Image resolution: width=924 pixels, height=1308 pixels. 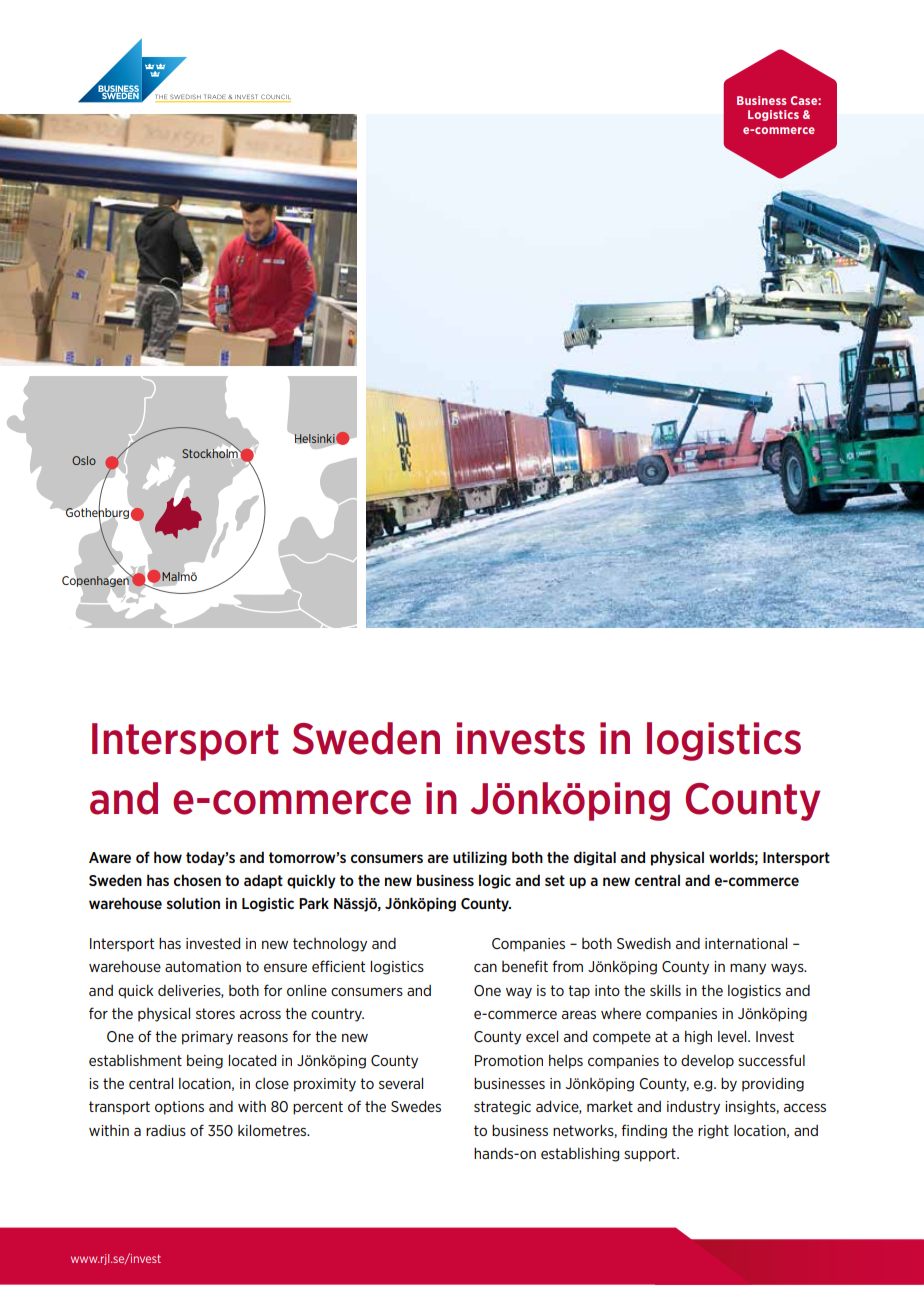 I want to click on logic, so click(x=495, y=881).
